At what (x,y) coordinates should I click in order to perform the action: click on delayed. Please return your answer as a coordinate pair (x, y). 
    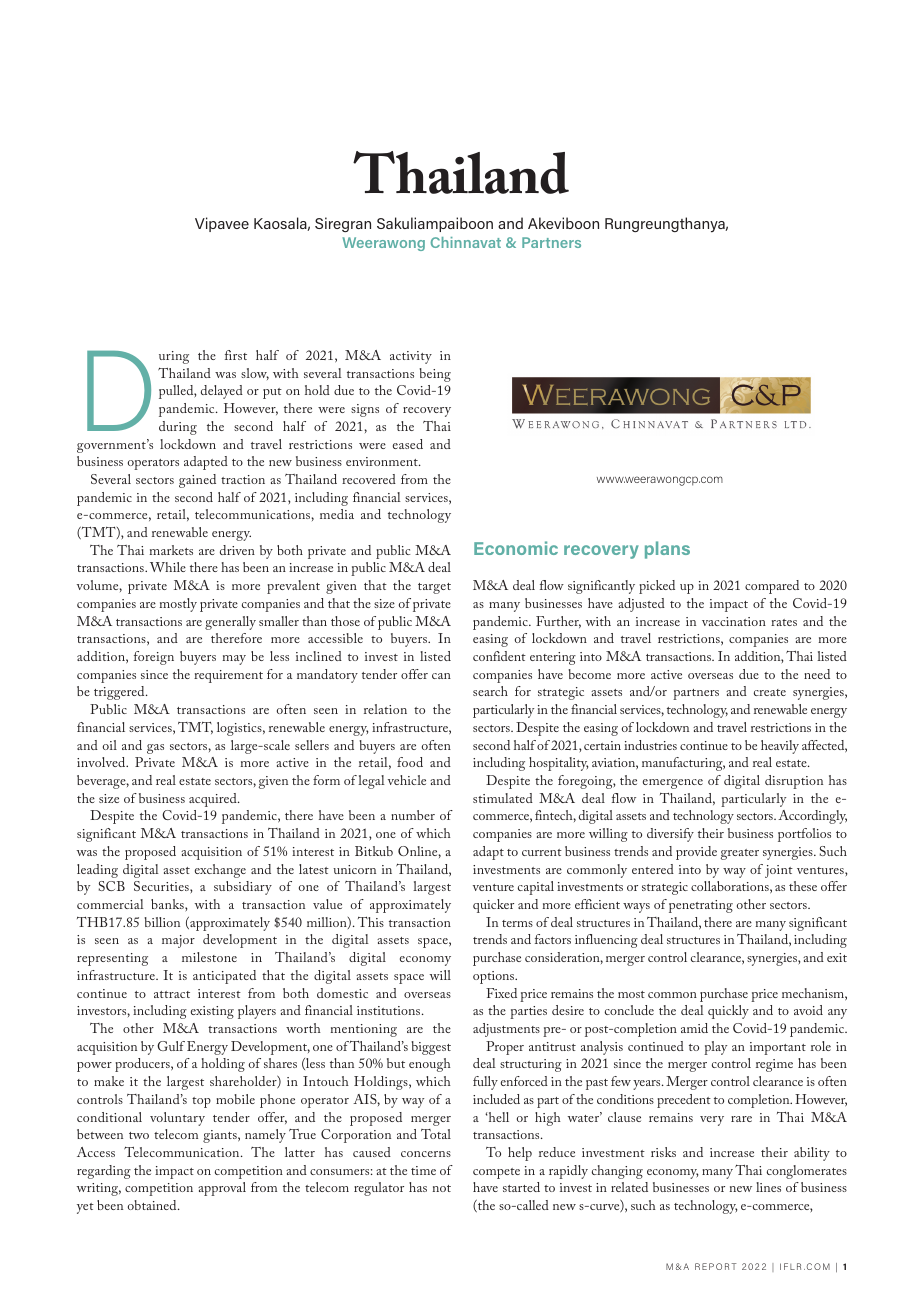
    Looking at the image, I should click on (222, 392).
